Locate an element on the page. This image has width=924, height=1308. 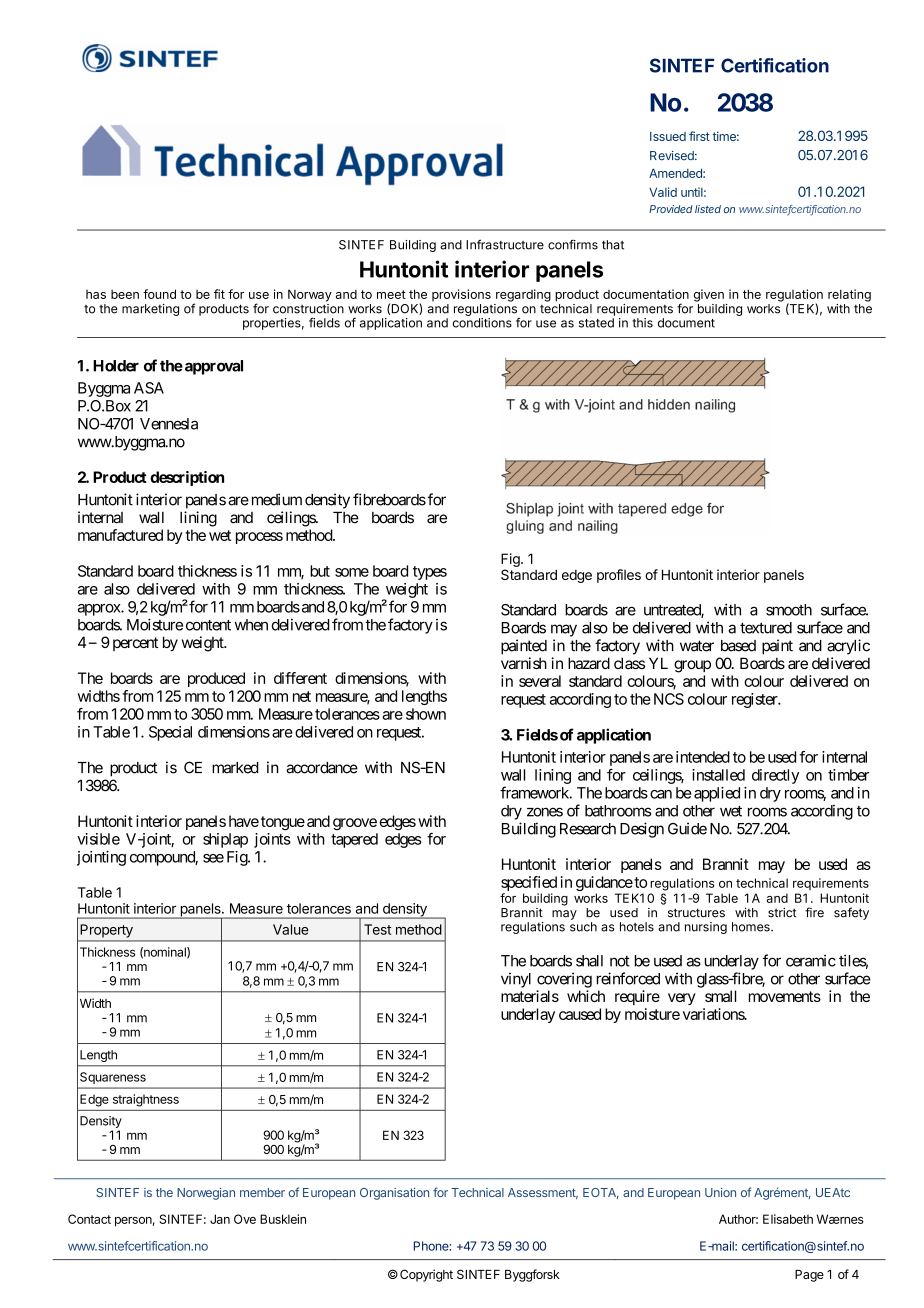
manufactured is located at coordinates (120, 535).
